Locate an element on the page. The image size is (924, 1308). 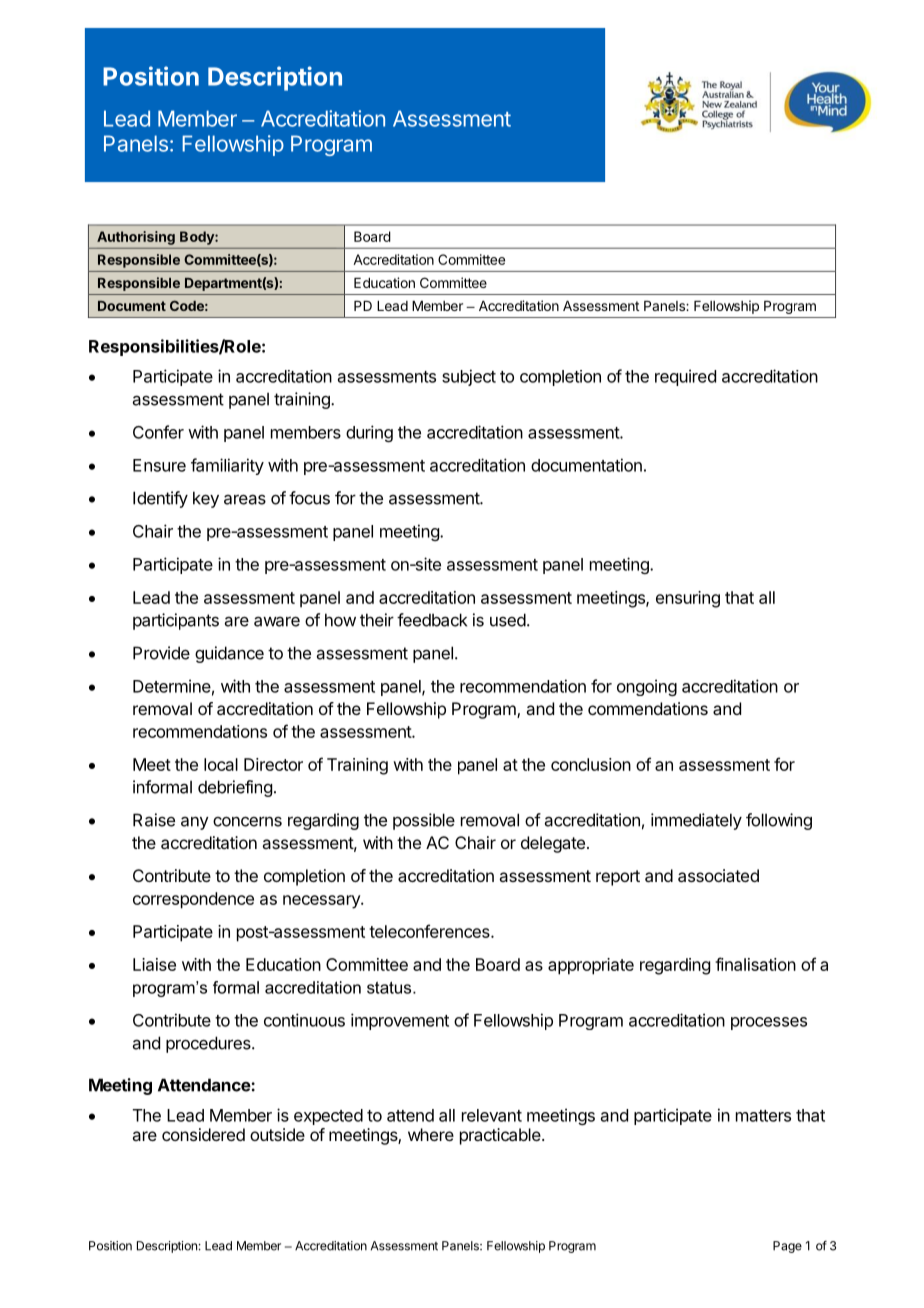
Body is located at coordinates (198, 238).
